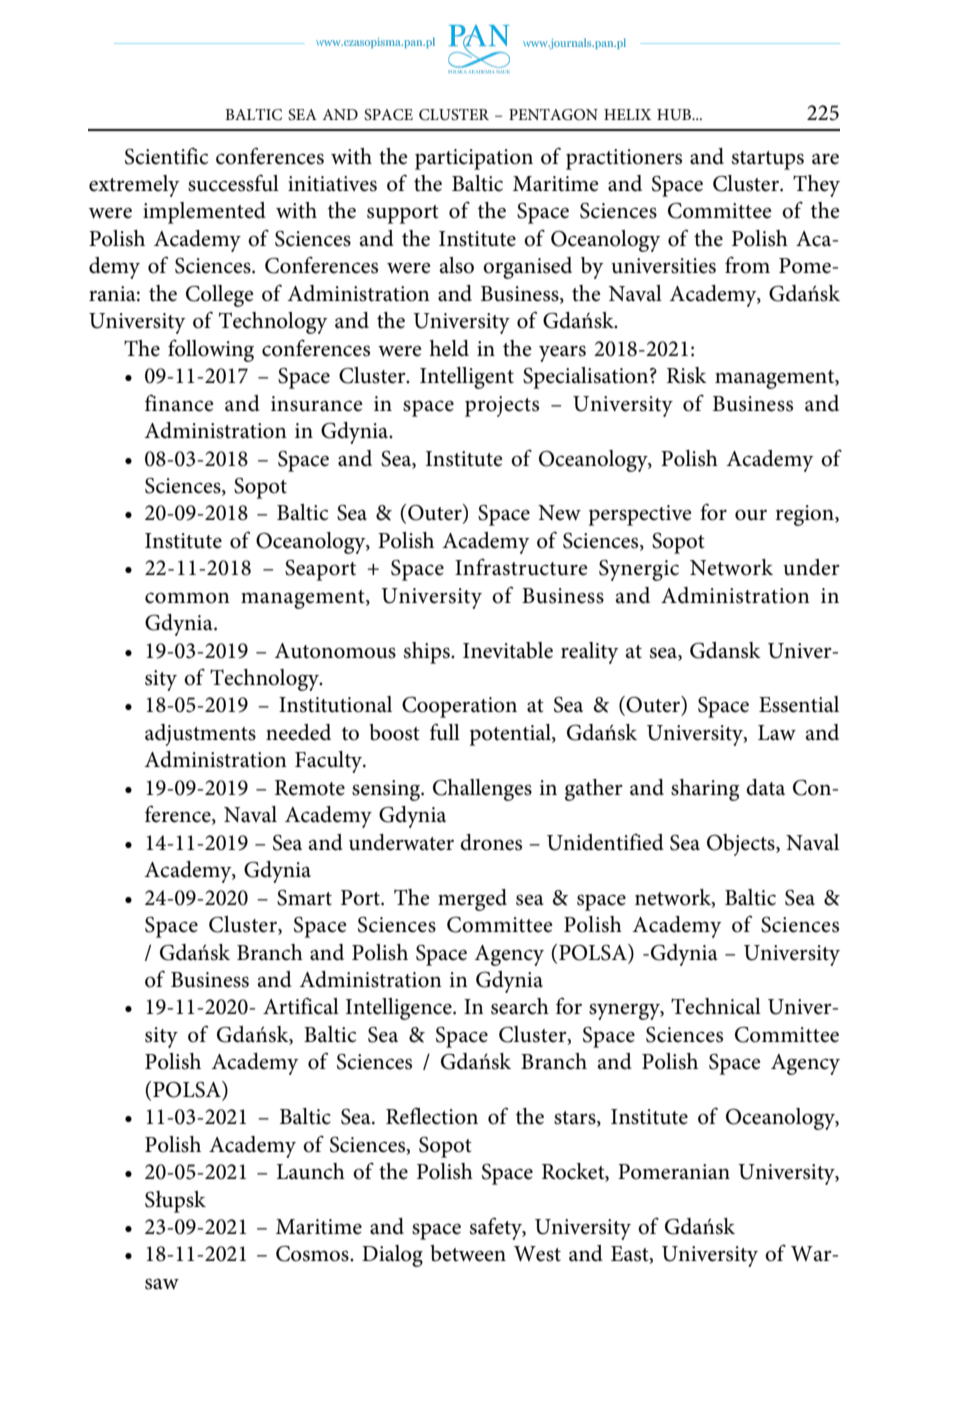 This screenshot has height=1426, width=958. I want to click on participation, so click(474, 159).
